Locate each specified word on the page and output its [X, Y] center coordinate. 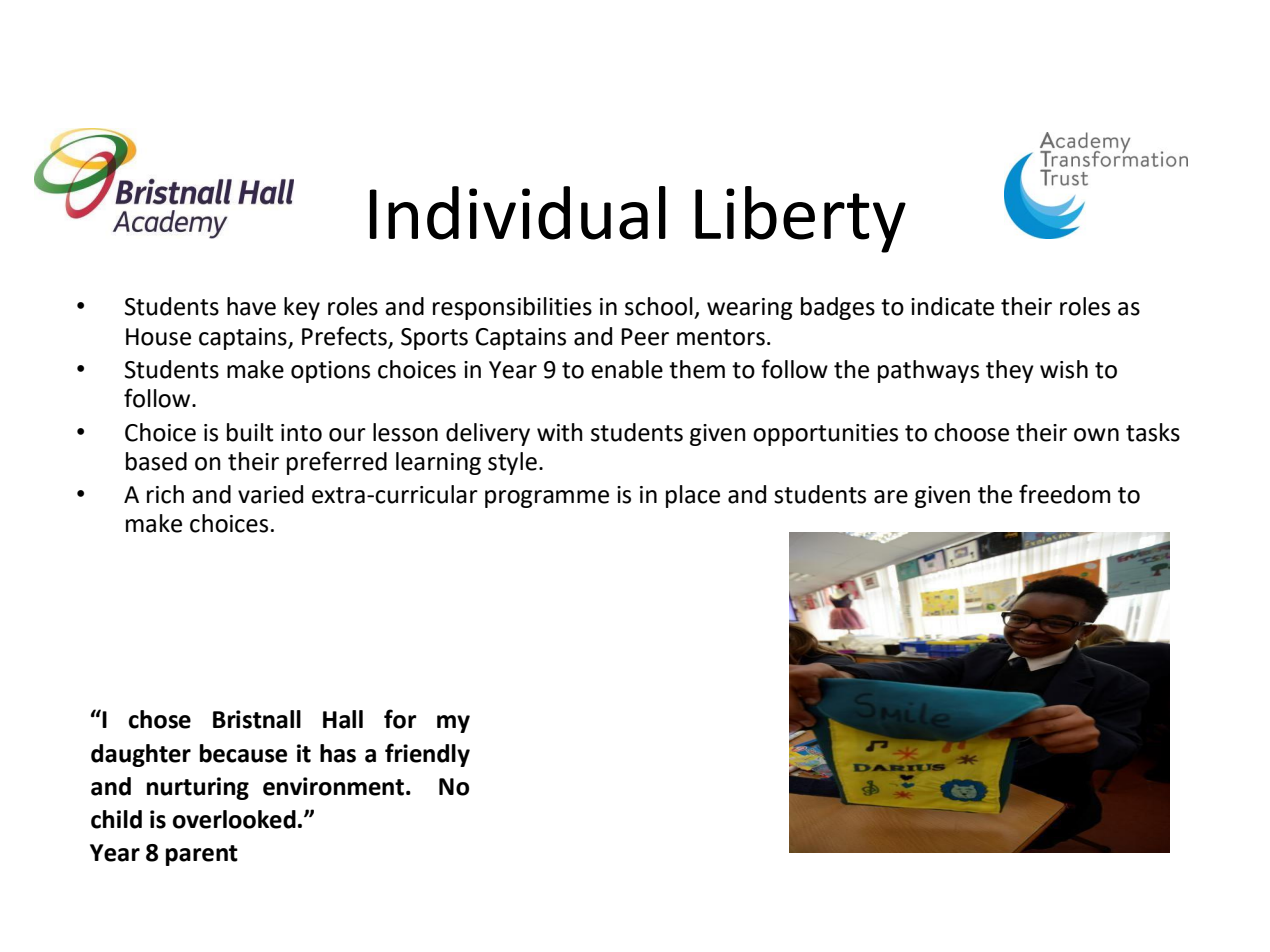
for [400, 719]
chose [160, 719]
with [560, 432]
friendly [427, 755]
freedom [1064, 494]
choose [971, 432]
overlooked [234, 819]
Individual [518, 213]
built [250, 432]
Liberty [800, 219]
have [251, 306]
